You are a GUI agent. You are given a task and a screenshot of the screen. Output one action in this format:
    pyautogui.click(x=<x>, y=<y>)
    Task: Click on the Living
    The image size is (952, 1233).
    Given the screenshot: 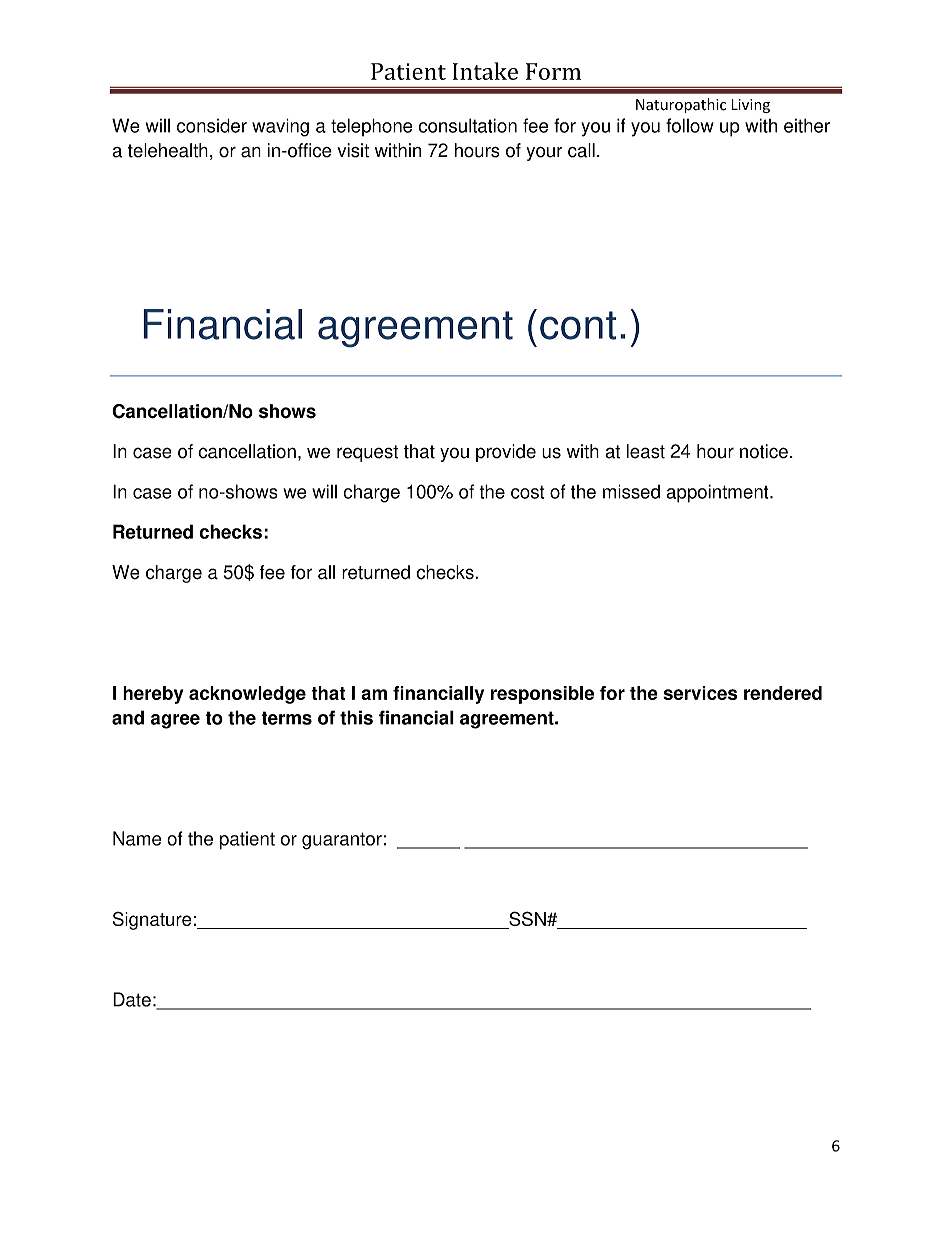 What is the action you would take?
    pyautogui.click(x=751, y=106)
